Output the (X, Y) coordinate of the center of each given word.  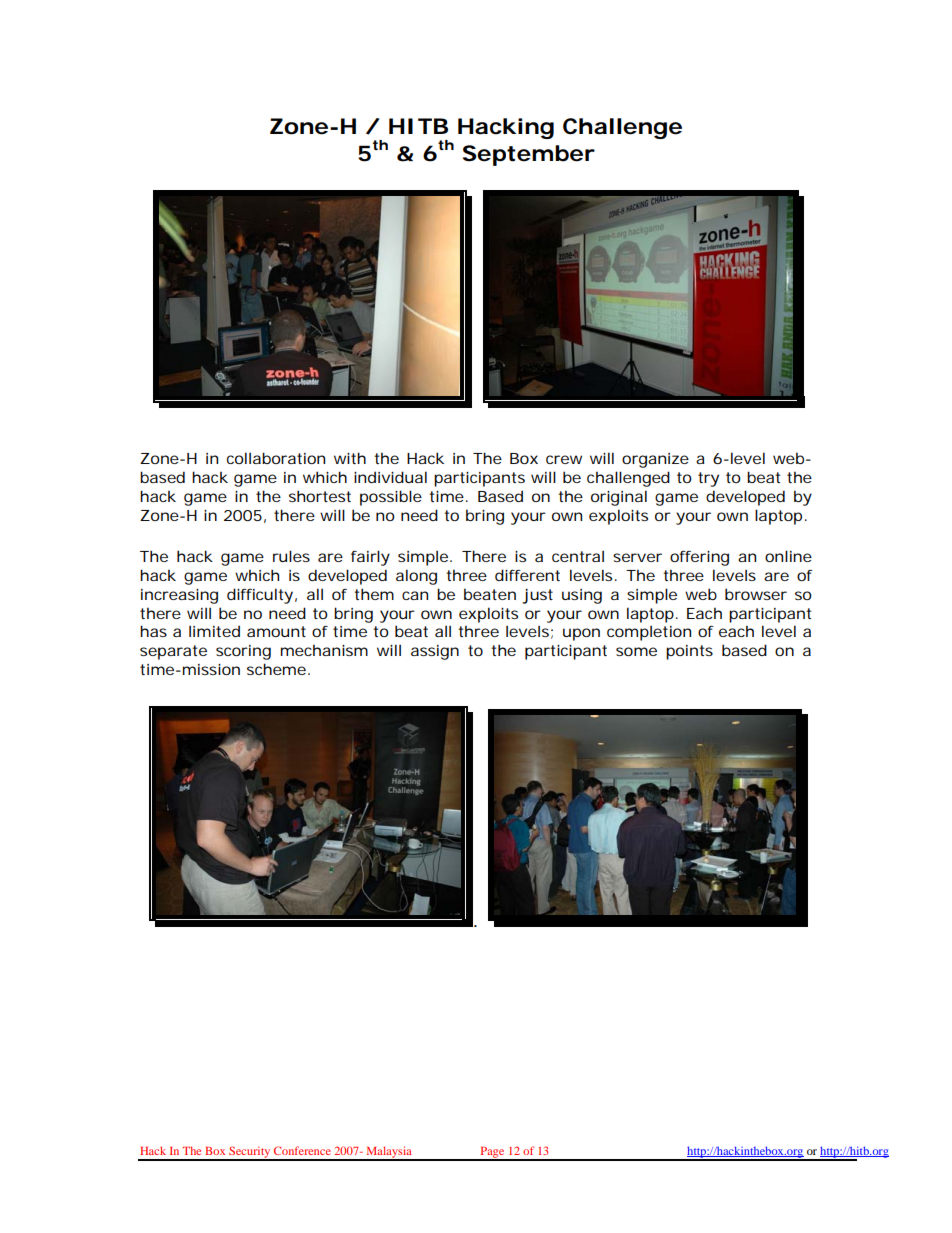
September (529, 155)
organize (655, 460)
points (689, 652)
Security (250, 1153)
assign (435, 652)
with (350, 458)
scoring (243, 652)
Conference (302, 1150)
